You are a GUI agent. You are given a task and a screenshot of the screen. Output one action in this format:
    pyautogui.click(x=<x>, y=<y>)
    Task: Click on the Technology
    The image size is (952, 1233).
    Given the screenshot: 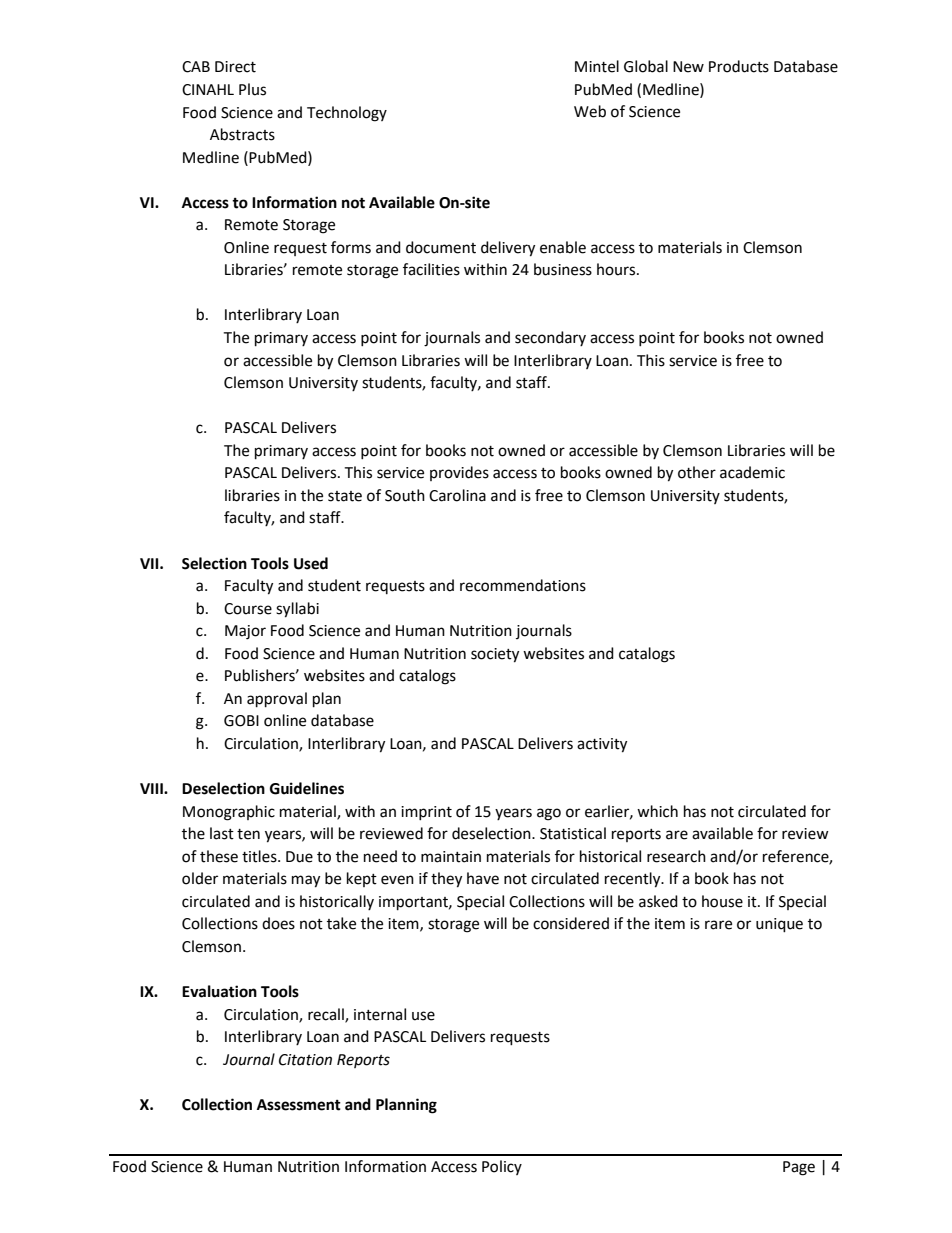 What is the action you would take?
    pyautogui.click(x=347, y=114)
